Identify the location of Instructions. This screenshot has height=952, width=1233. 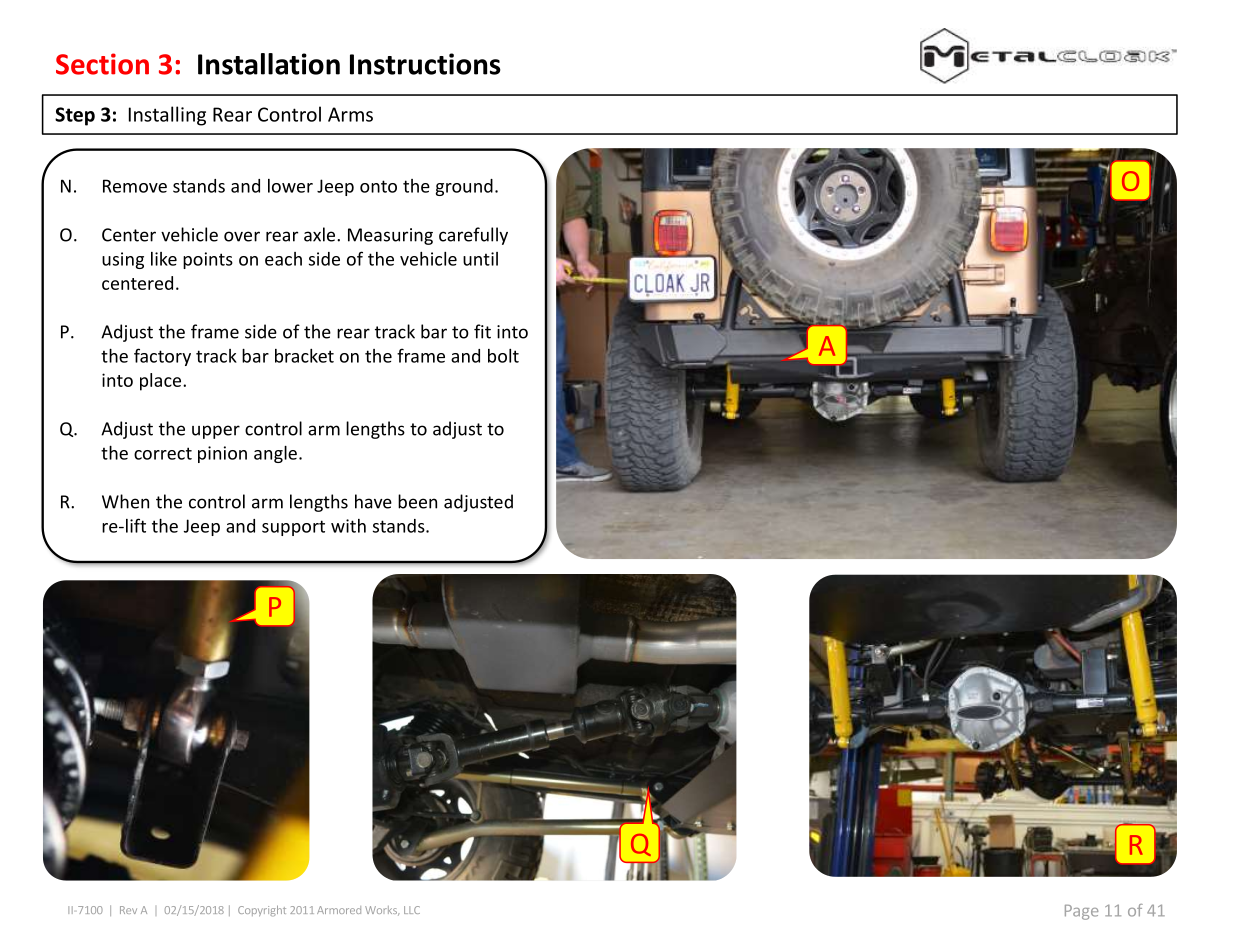
(425, 64).
